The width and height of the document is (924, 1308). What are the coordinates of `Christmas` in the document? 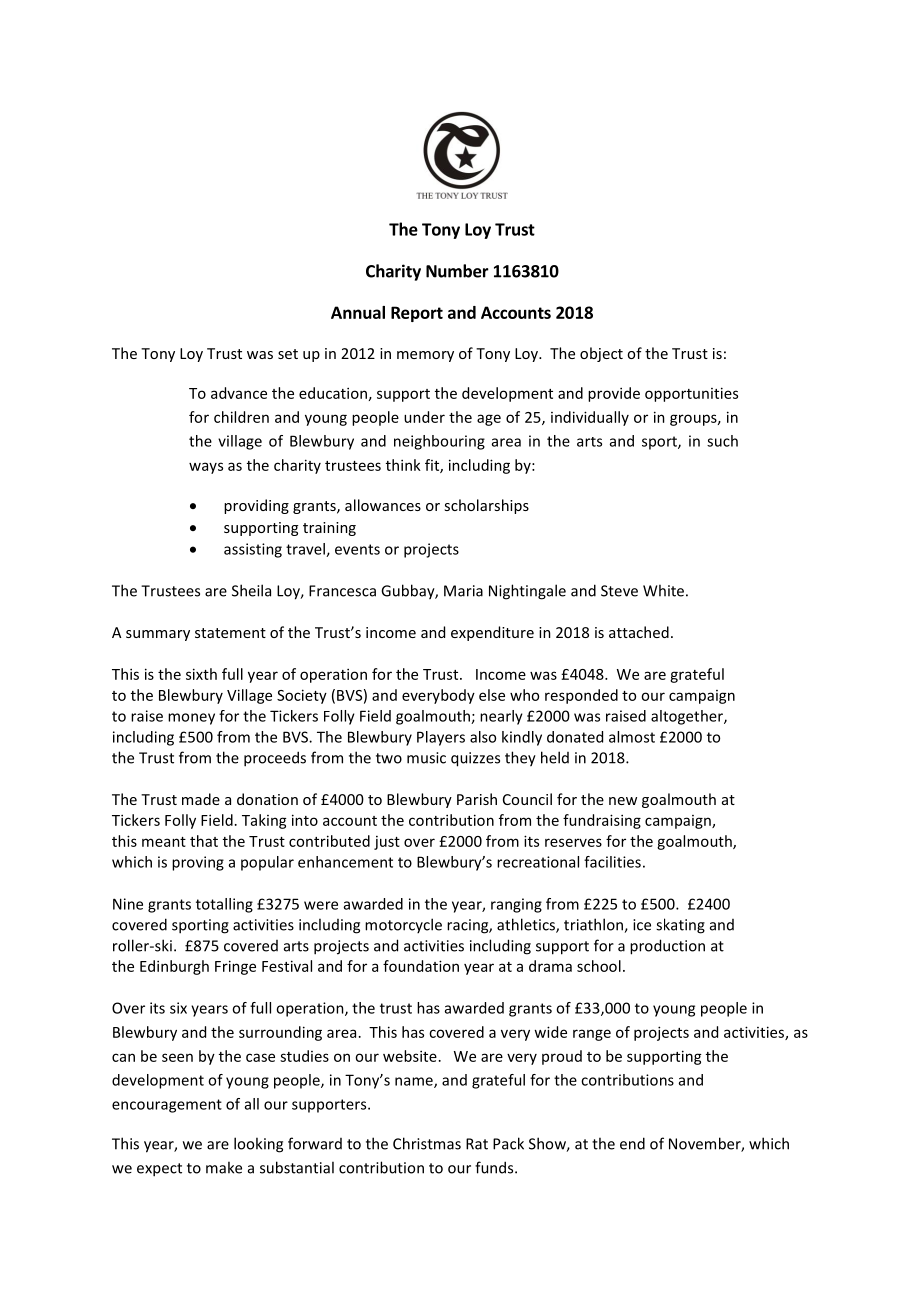 It's located at (427, 1143).
